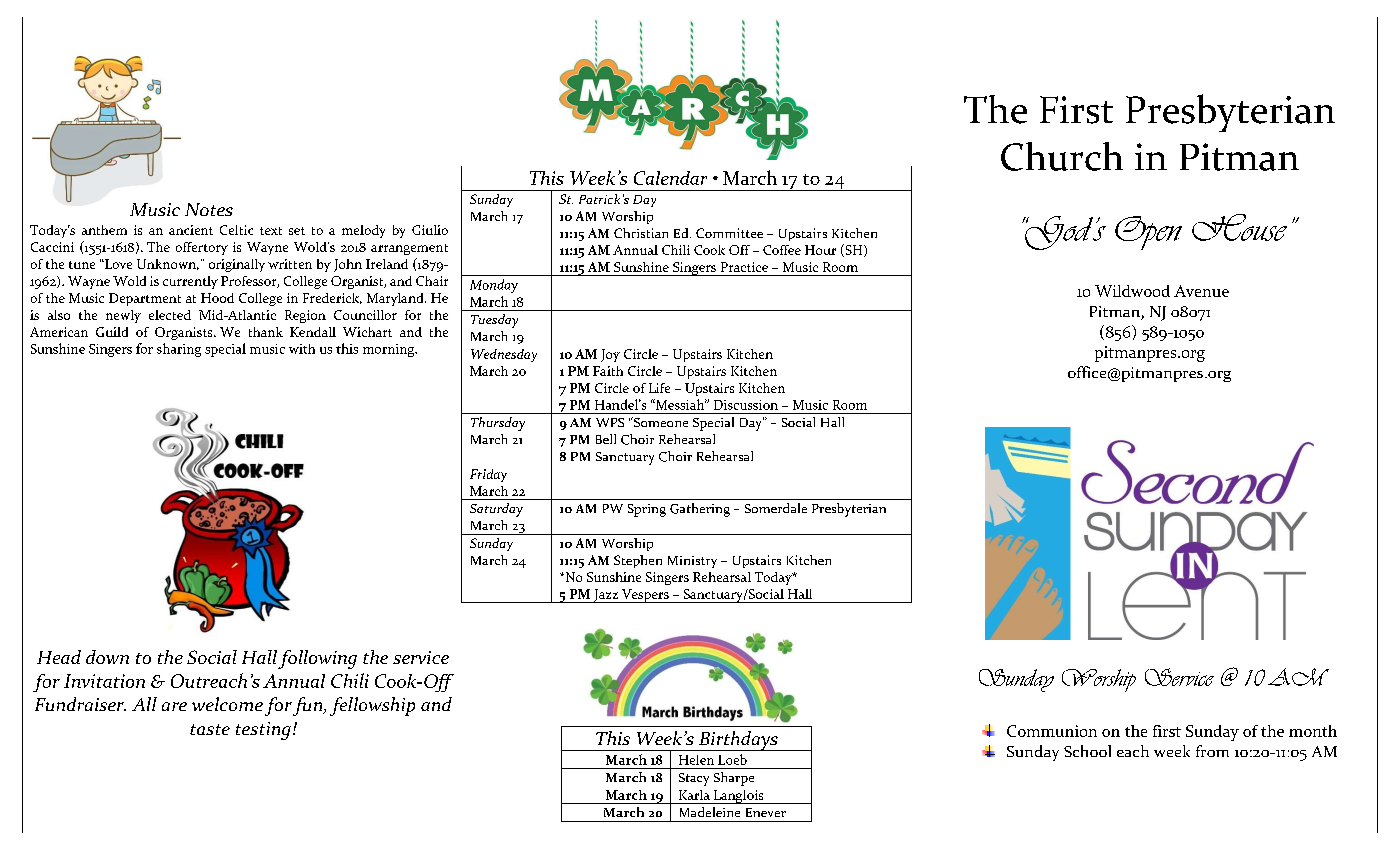  What do you see at coordinates (179, 350) in the document?
I see `sharing` at bounding box center [179, 350].
